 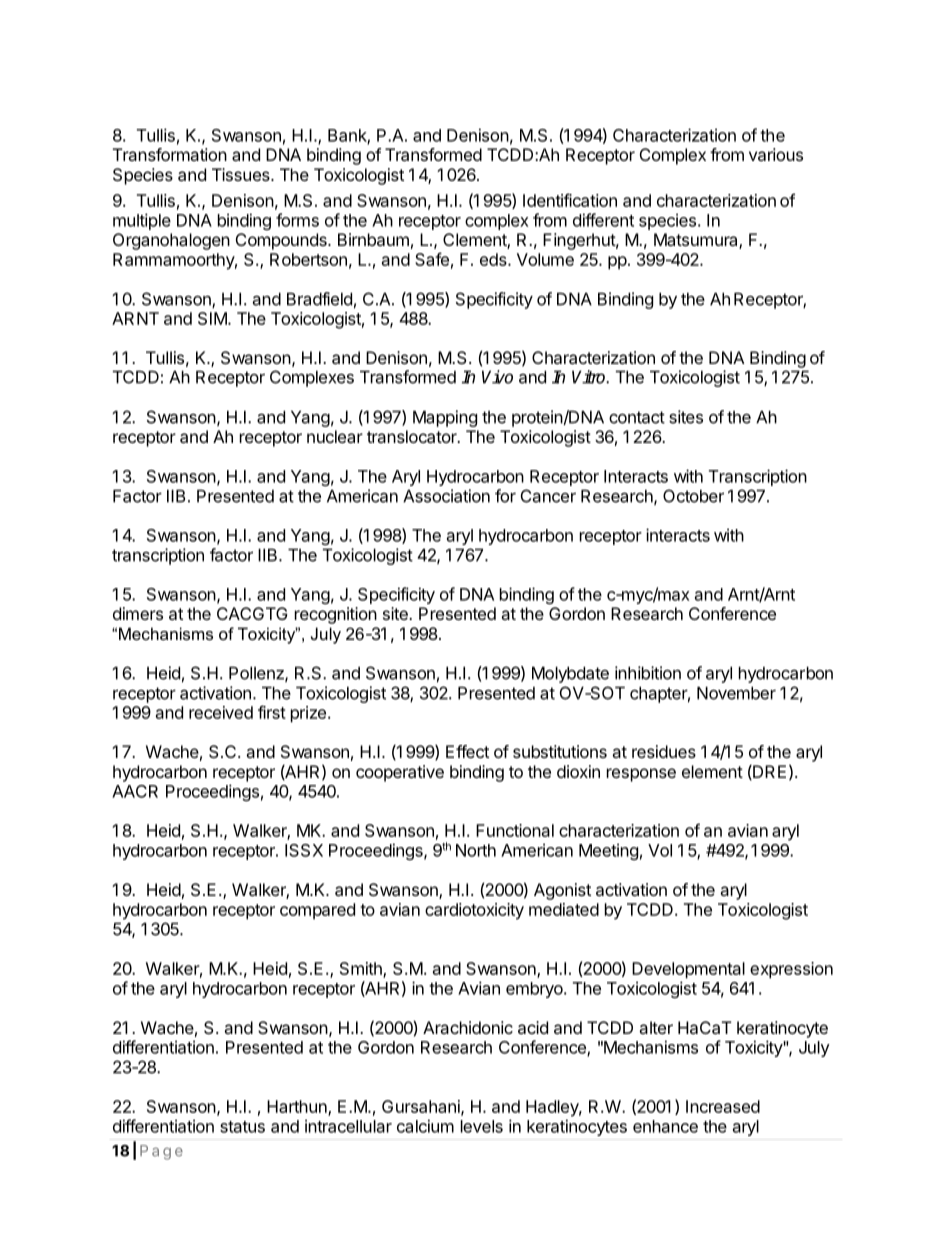 I want to click on Safe, so click(x=432, y=259).
